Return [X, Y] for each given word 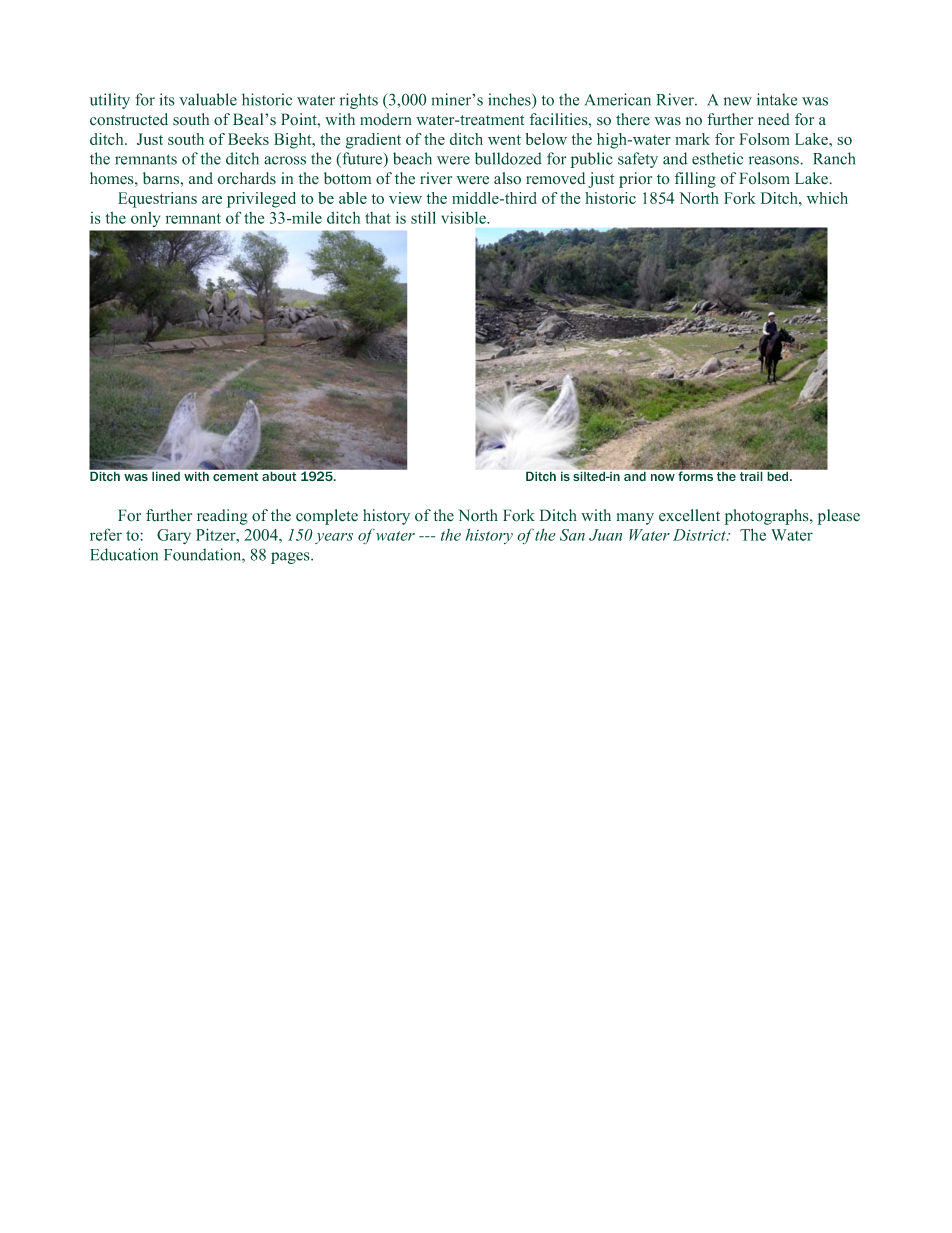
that [378, 218]
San [572, 535]
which [827, 198]
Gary [174, 536]
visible [464, 217]
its [167, 99]
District [701, 535]
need [774, 119]
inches [510, 99]
